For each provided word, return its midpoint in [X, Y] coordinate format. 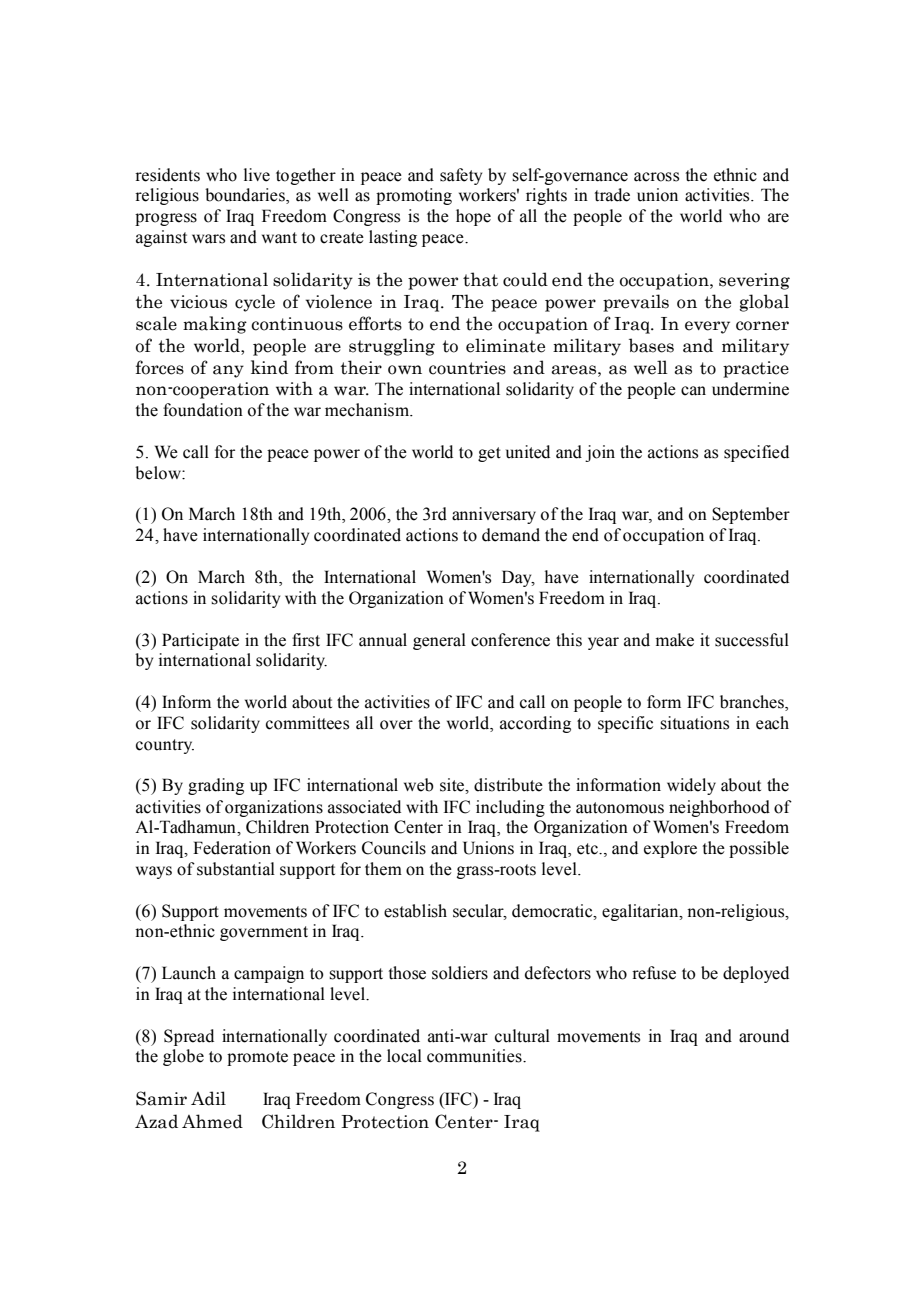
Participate [200, 641]
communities [475, 1056]
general [439, 641]
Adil [208, 1098]
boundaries [246, 196]
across [656, 177]
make [675, 640]
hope [473, 217]
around [764, 1036]
